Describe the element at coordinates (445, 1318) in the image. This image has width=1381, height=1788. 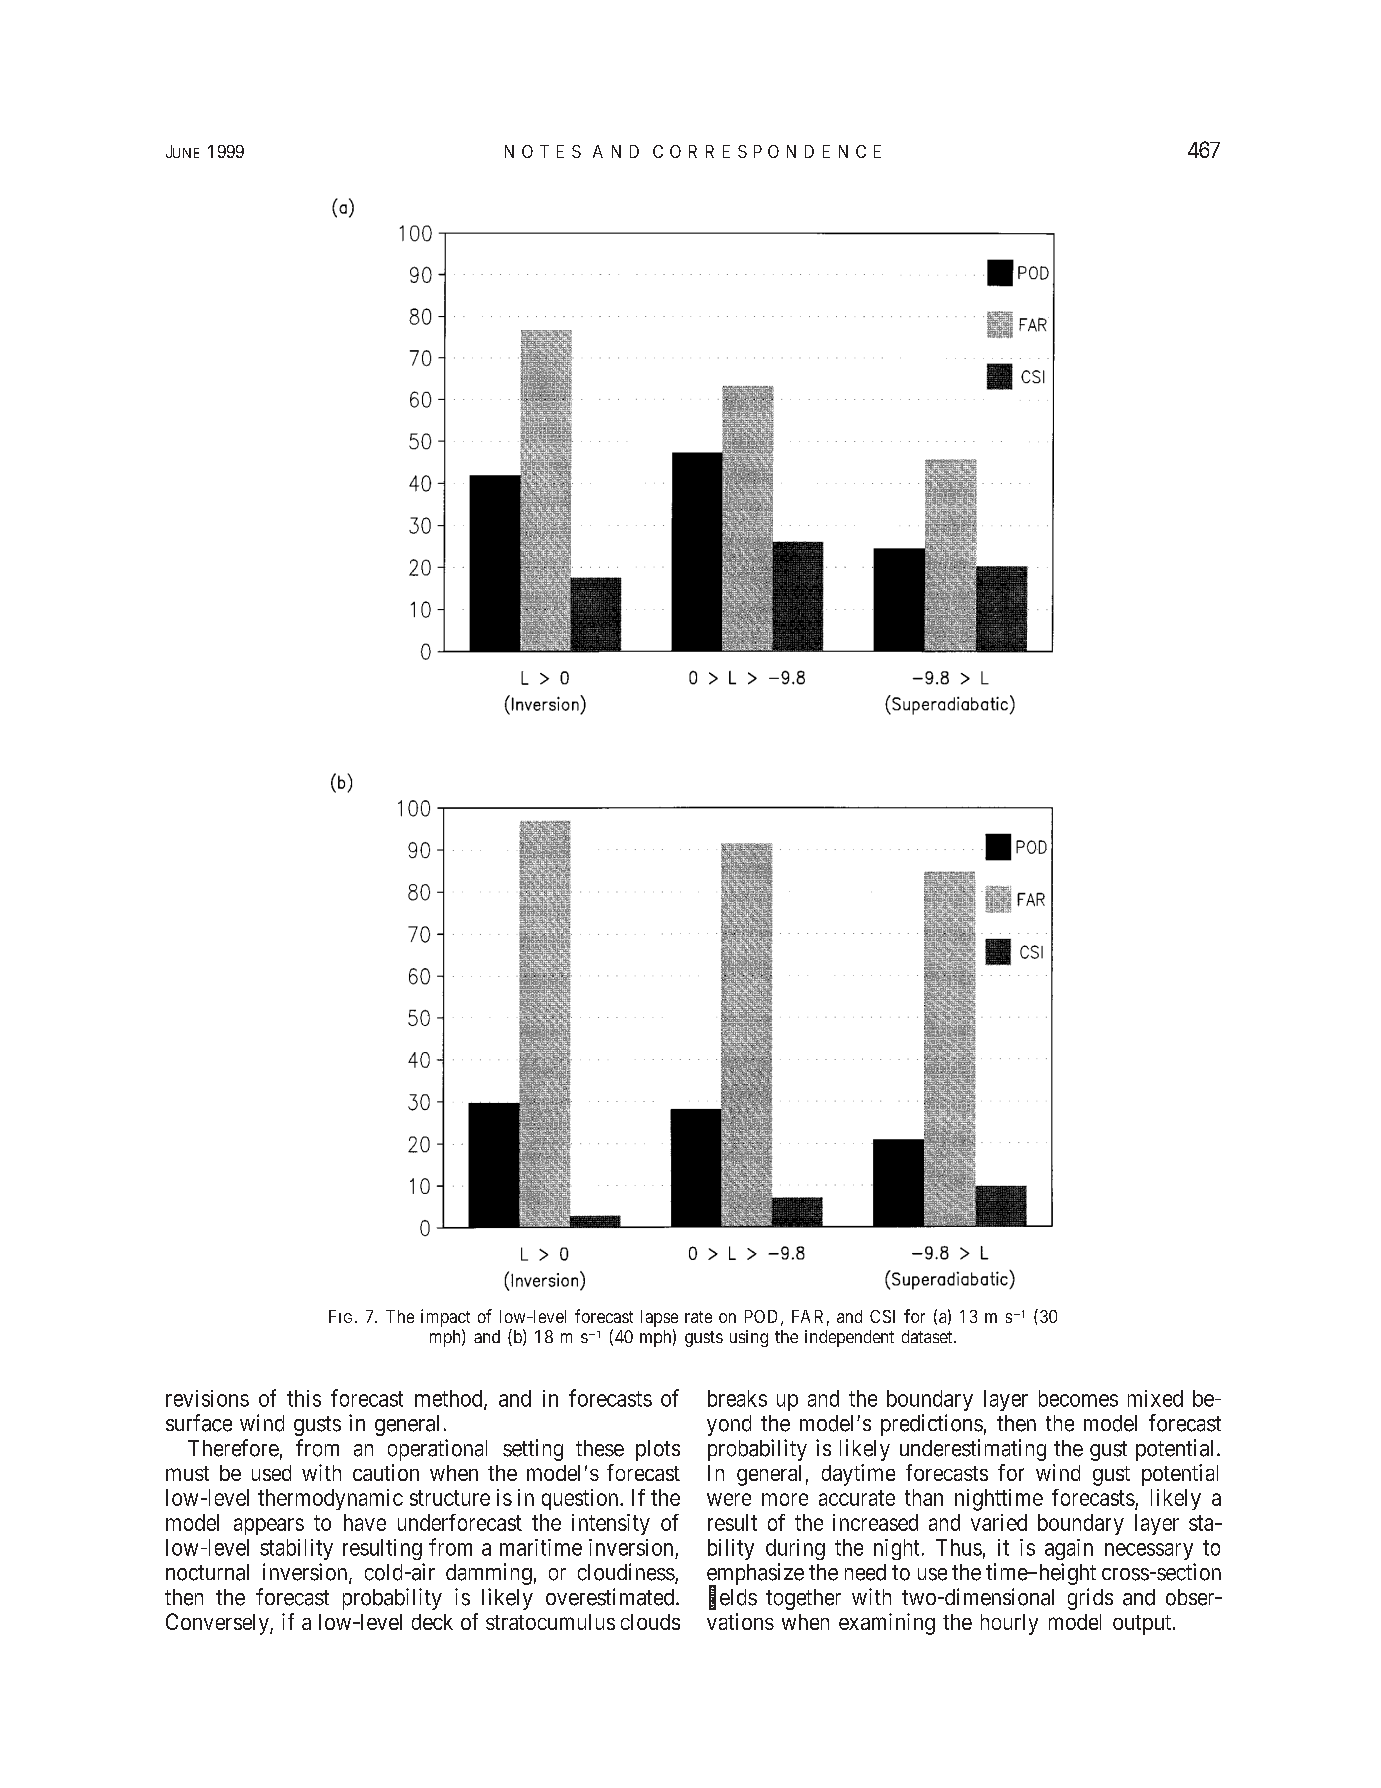
I see `impact` at that location.
